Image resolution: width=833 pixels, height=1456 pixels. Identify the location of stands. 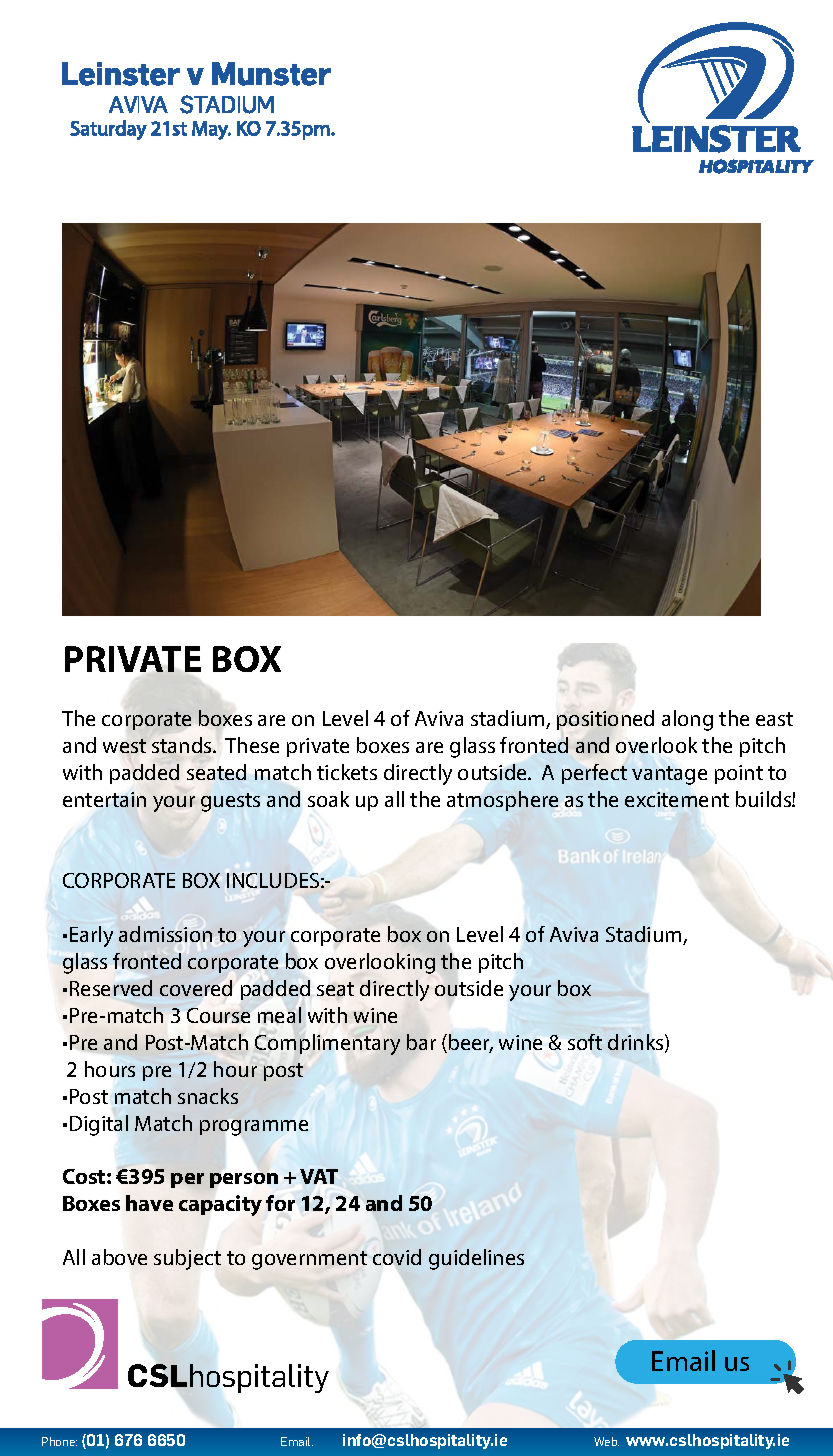
(183, 745).
